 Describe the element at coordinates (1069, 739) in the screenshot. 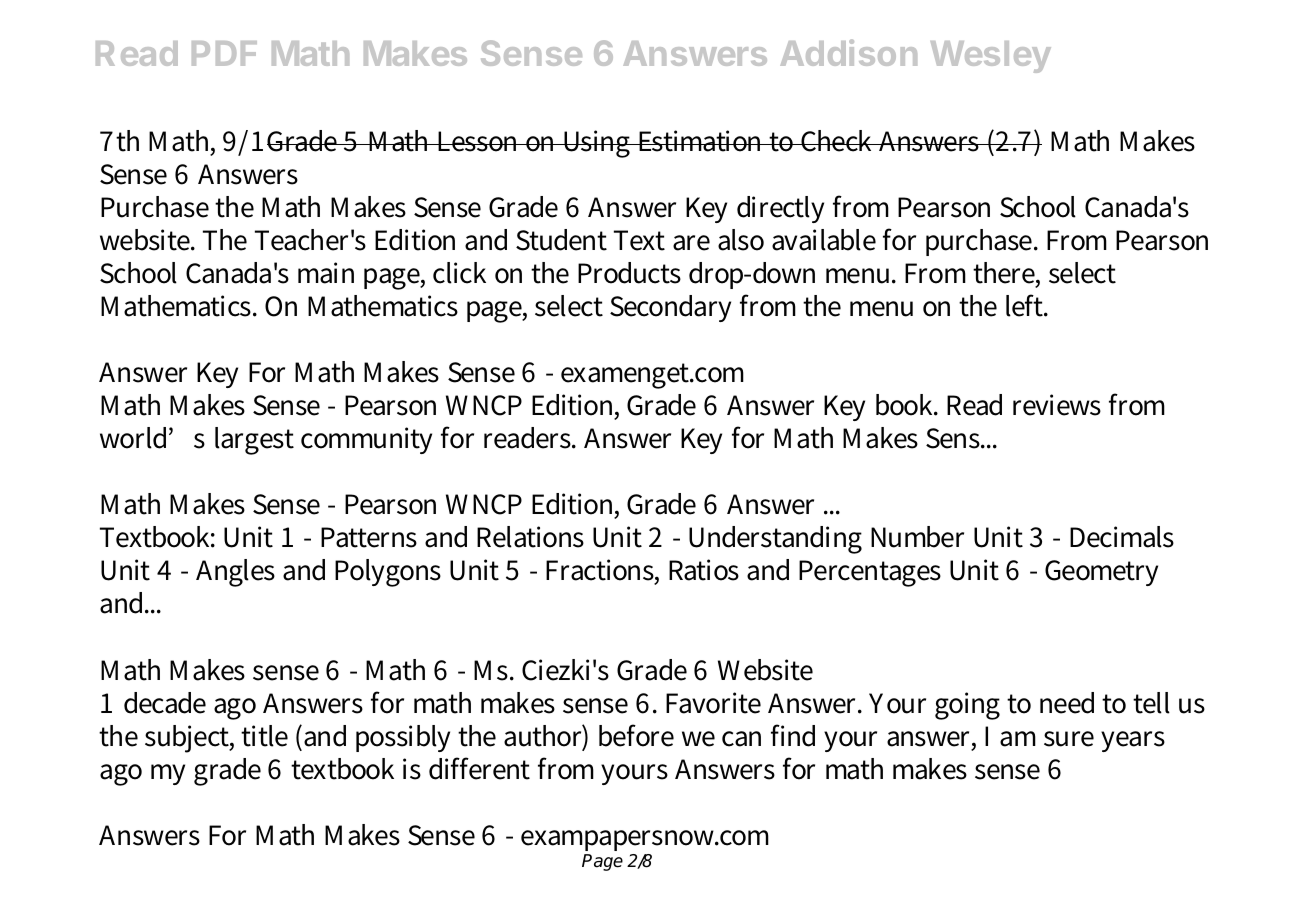

I see `sure` at that location.
